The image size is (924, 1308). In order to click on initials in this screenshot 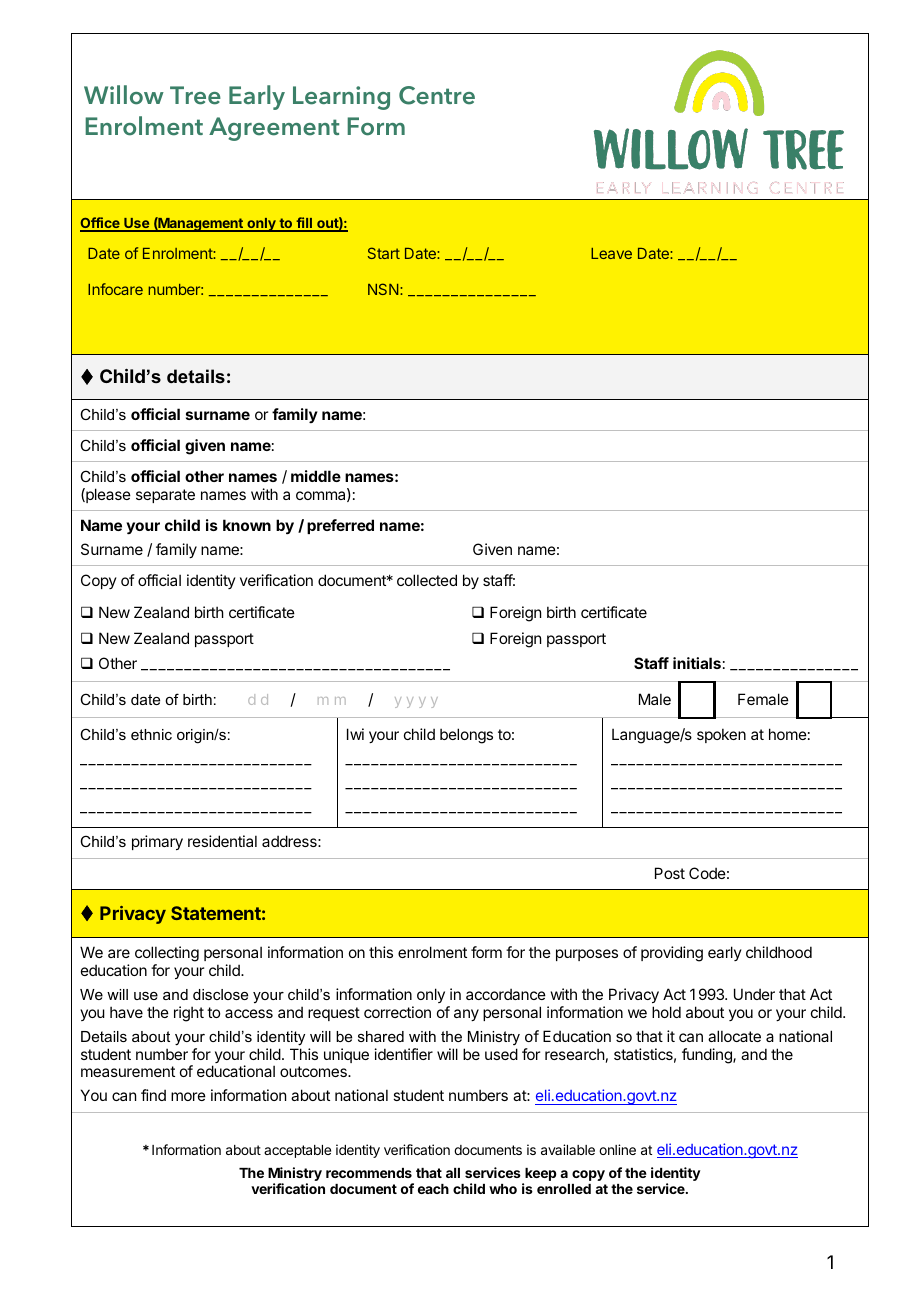, I will do `click(697, 663)`.
